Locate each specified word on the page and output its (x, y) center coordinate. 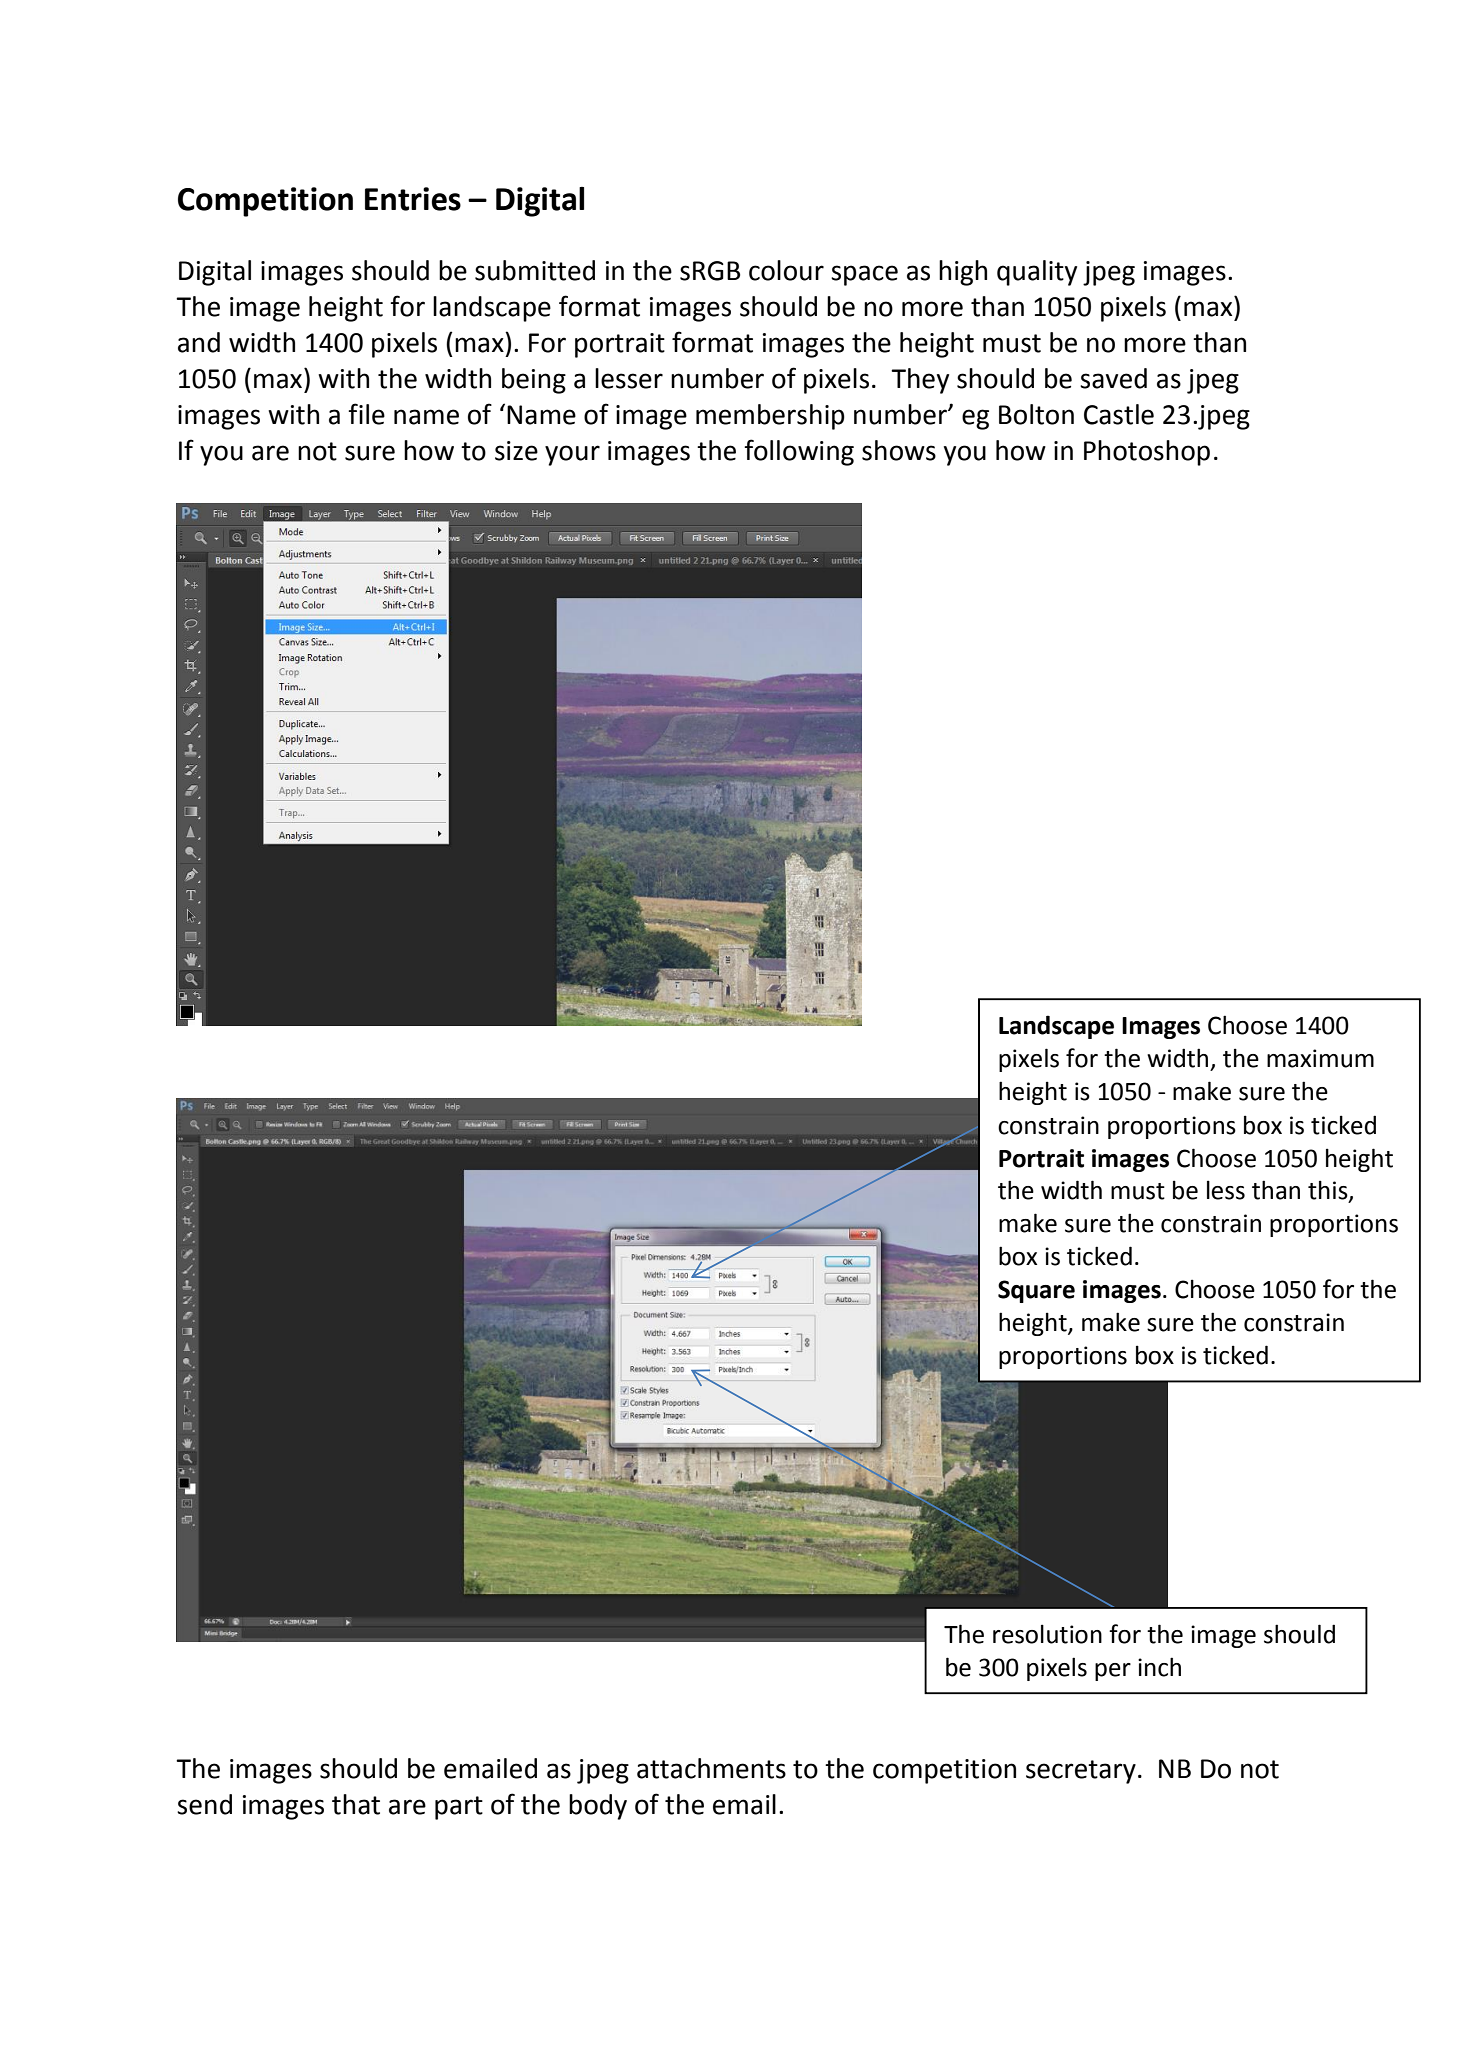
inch (1159, 1667)
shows (899, 450)
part (459, 1808)
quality (1037, 273)
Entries (413, 199)
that (356, 1804)
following (799, 452)
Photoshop (1147, 453)
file (366, 414)
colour (786, 270)
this (1329, 1191)
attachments (711, 1768)
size (516, 451)
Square (1036, 1291)
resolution (1047, 1634)
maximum (1320, 1058)
